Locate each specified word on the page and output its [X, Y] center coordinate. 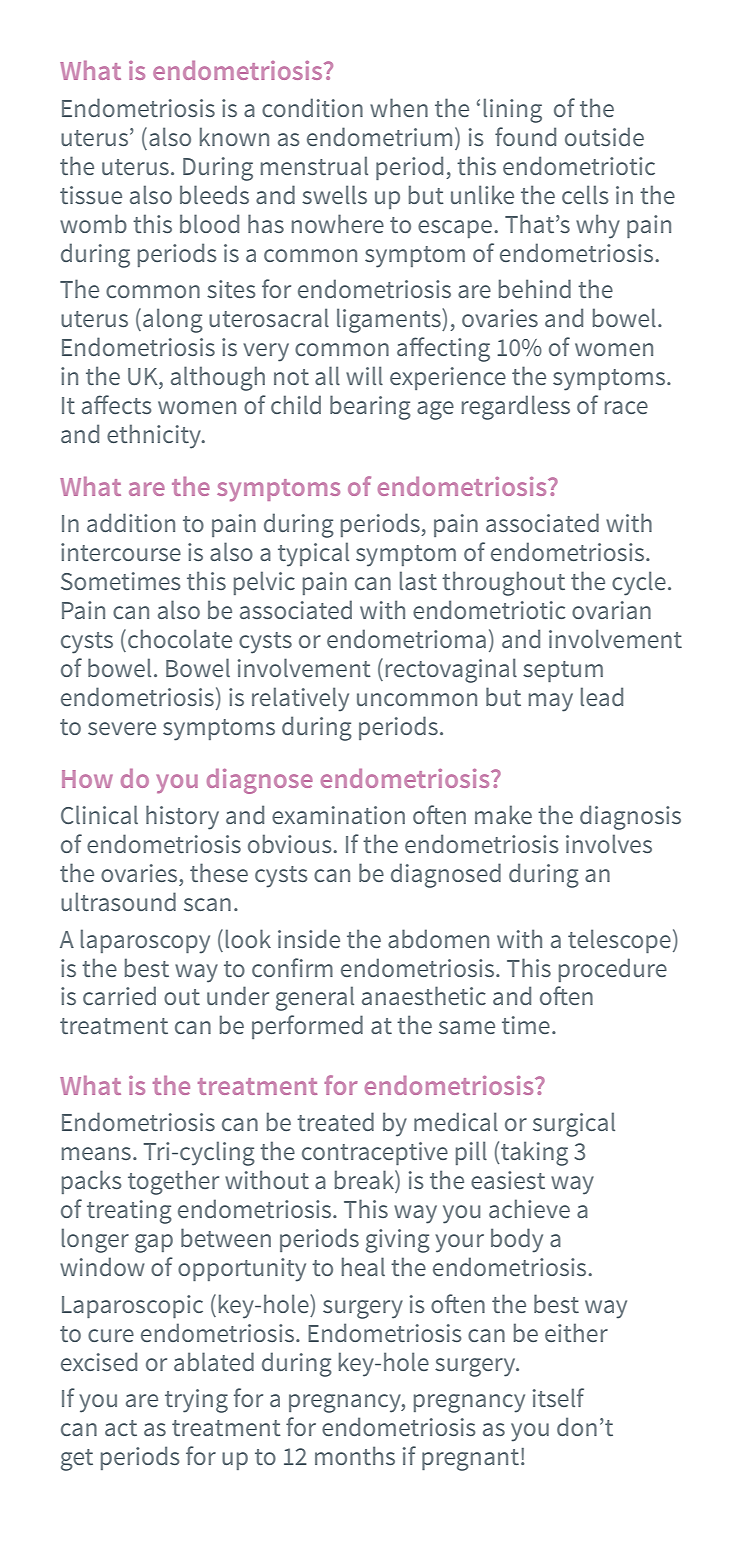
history [182, 817]
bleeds [214, 194]
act [121, 1428]
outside [604, 136]
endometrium [379, 136]
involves [609, 843]
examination [338, 815]
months [355, 1455]
